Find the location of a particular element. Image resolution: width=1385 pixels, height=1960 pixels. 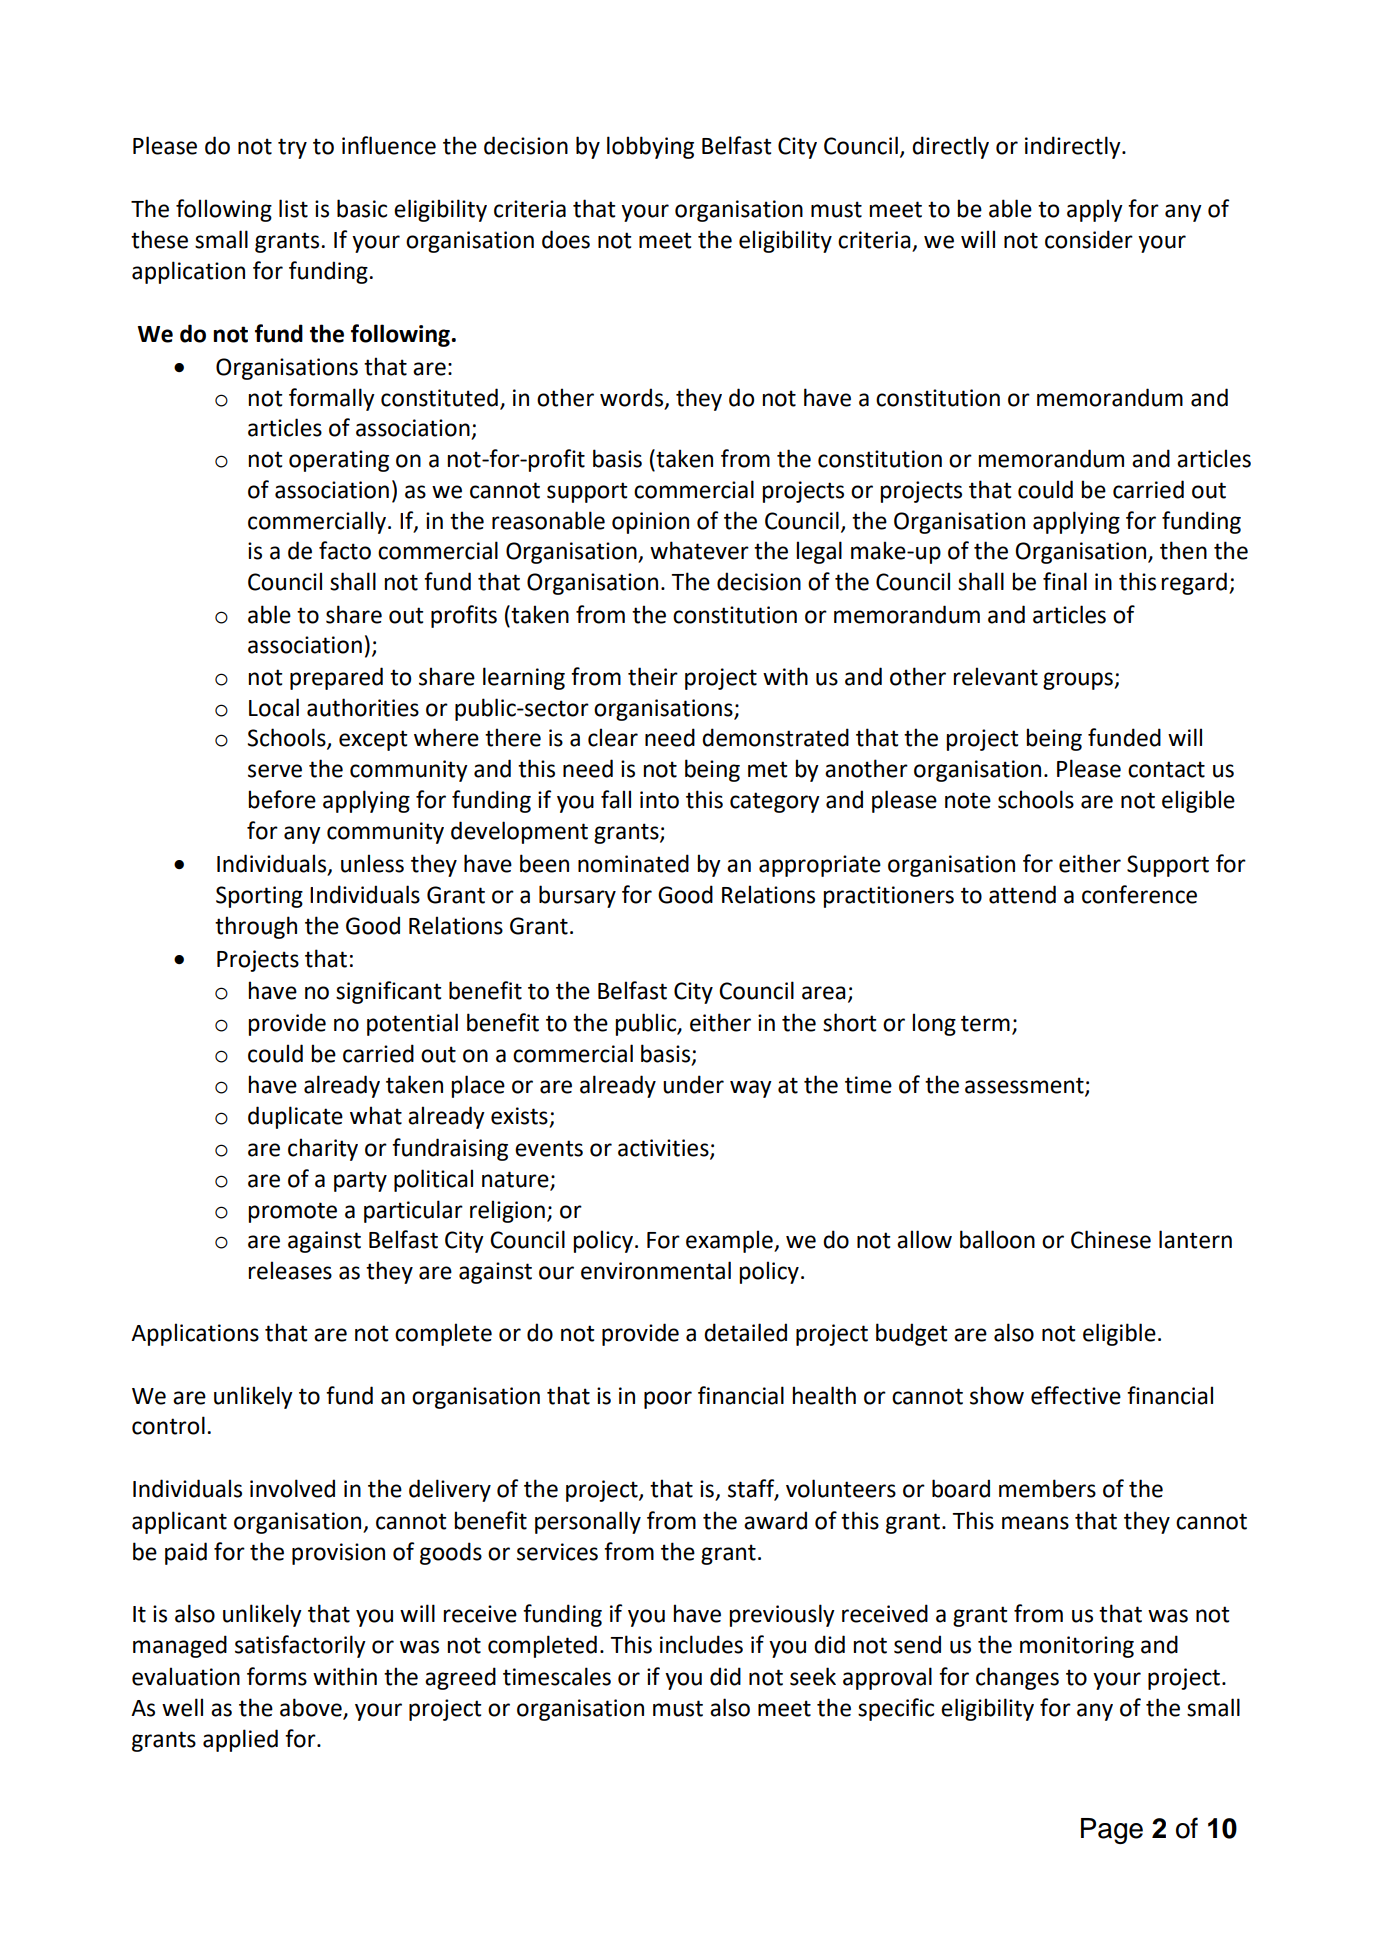

releases is located at coordinates (290, 1270).
